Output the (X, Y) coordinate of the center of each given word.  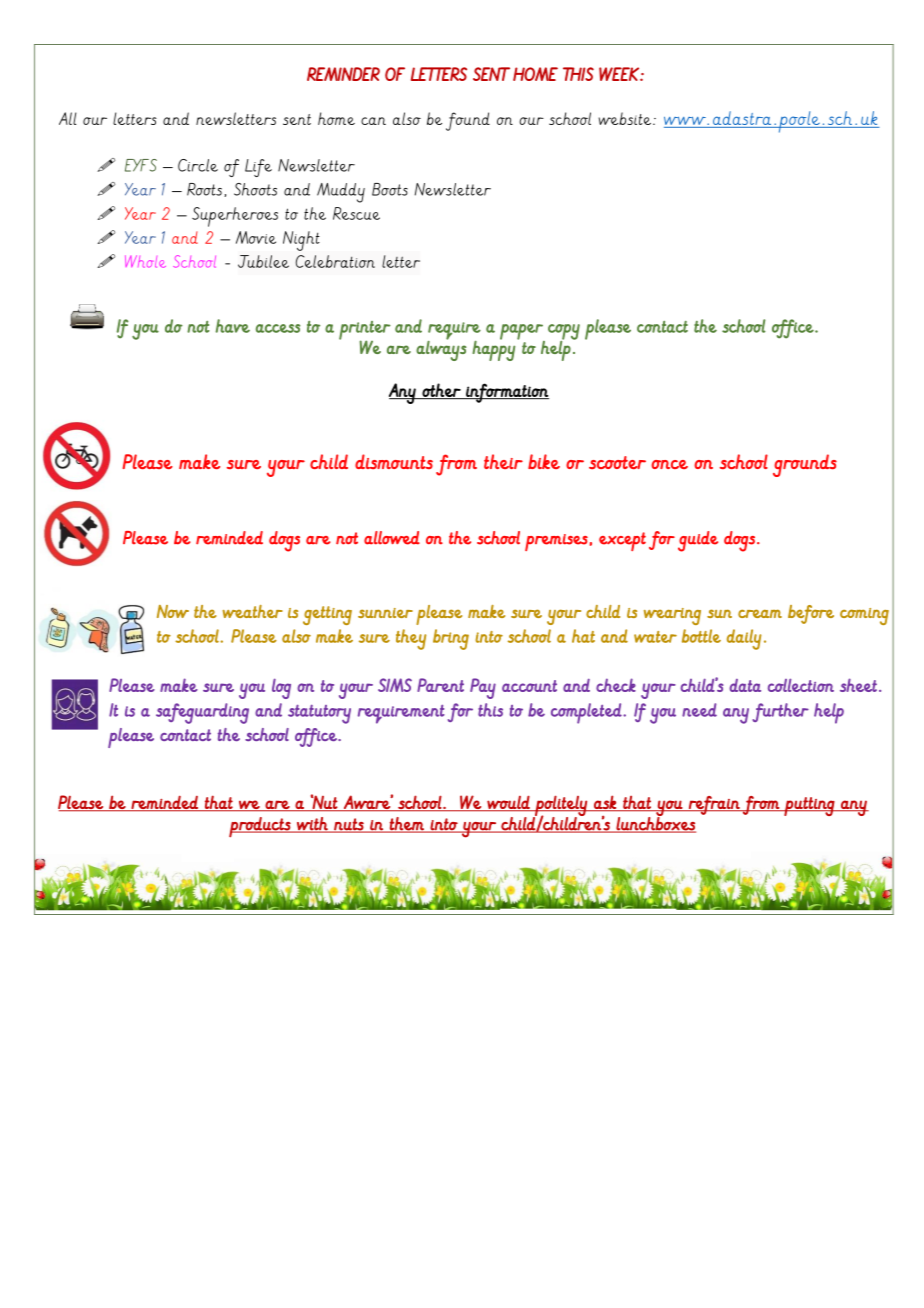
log (281, 688)
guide (698, 541)
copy (564, 333)
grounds (805, 465)
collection (801, 685)
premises (556, 542)
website (624, 118)
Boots (390, 189)
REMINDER (343, 74)
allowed (392, 538)
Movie (256, 237)
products (261, 827)
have (233, 326)
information (506, 393)
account (529, 686)
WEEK (620, 74)
